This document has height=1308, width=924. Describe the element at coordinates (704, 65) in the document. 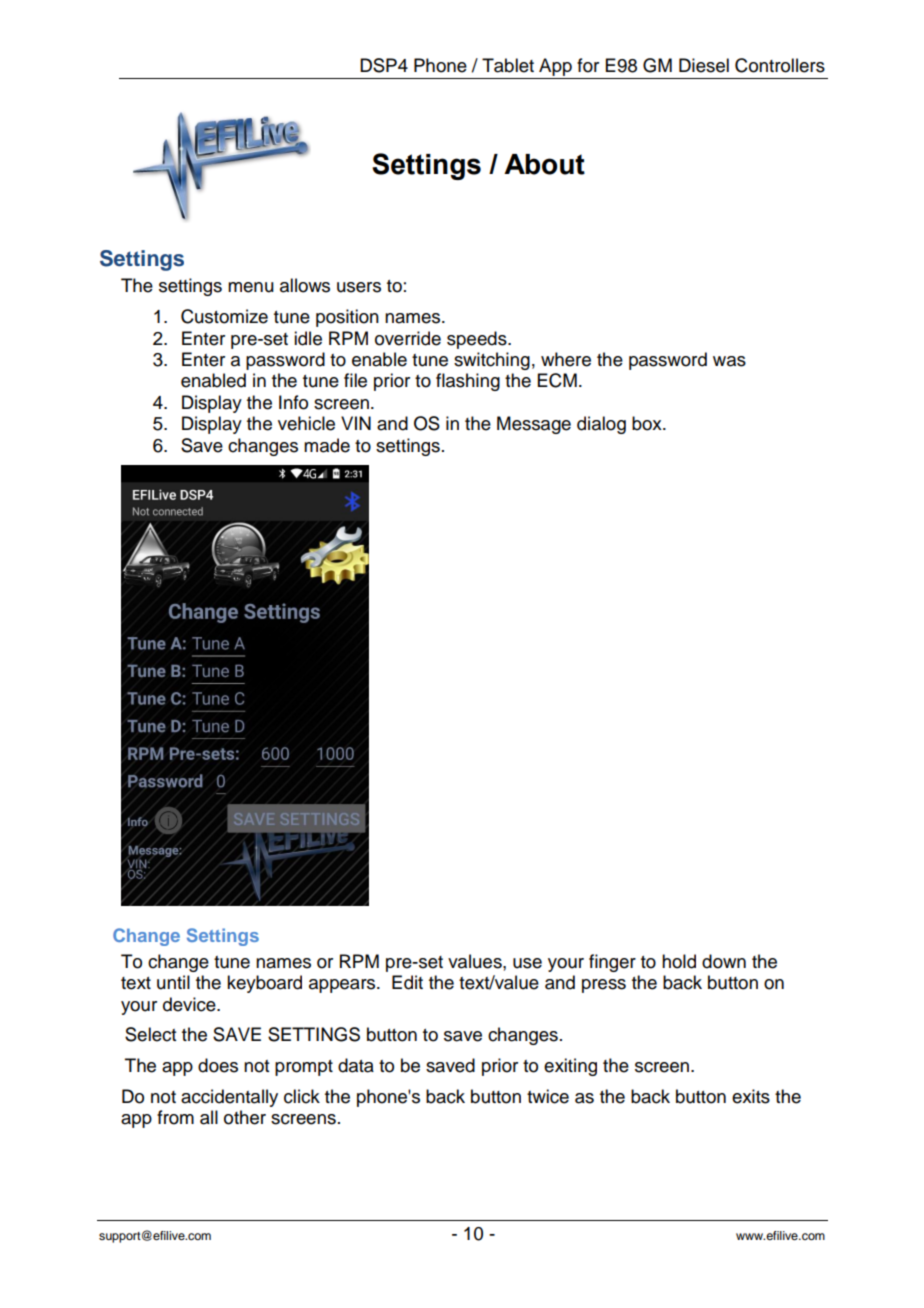

I see `Diesel` at that location.
